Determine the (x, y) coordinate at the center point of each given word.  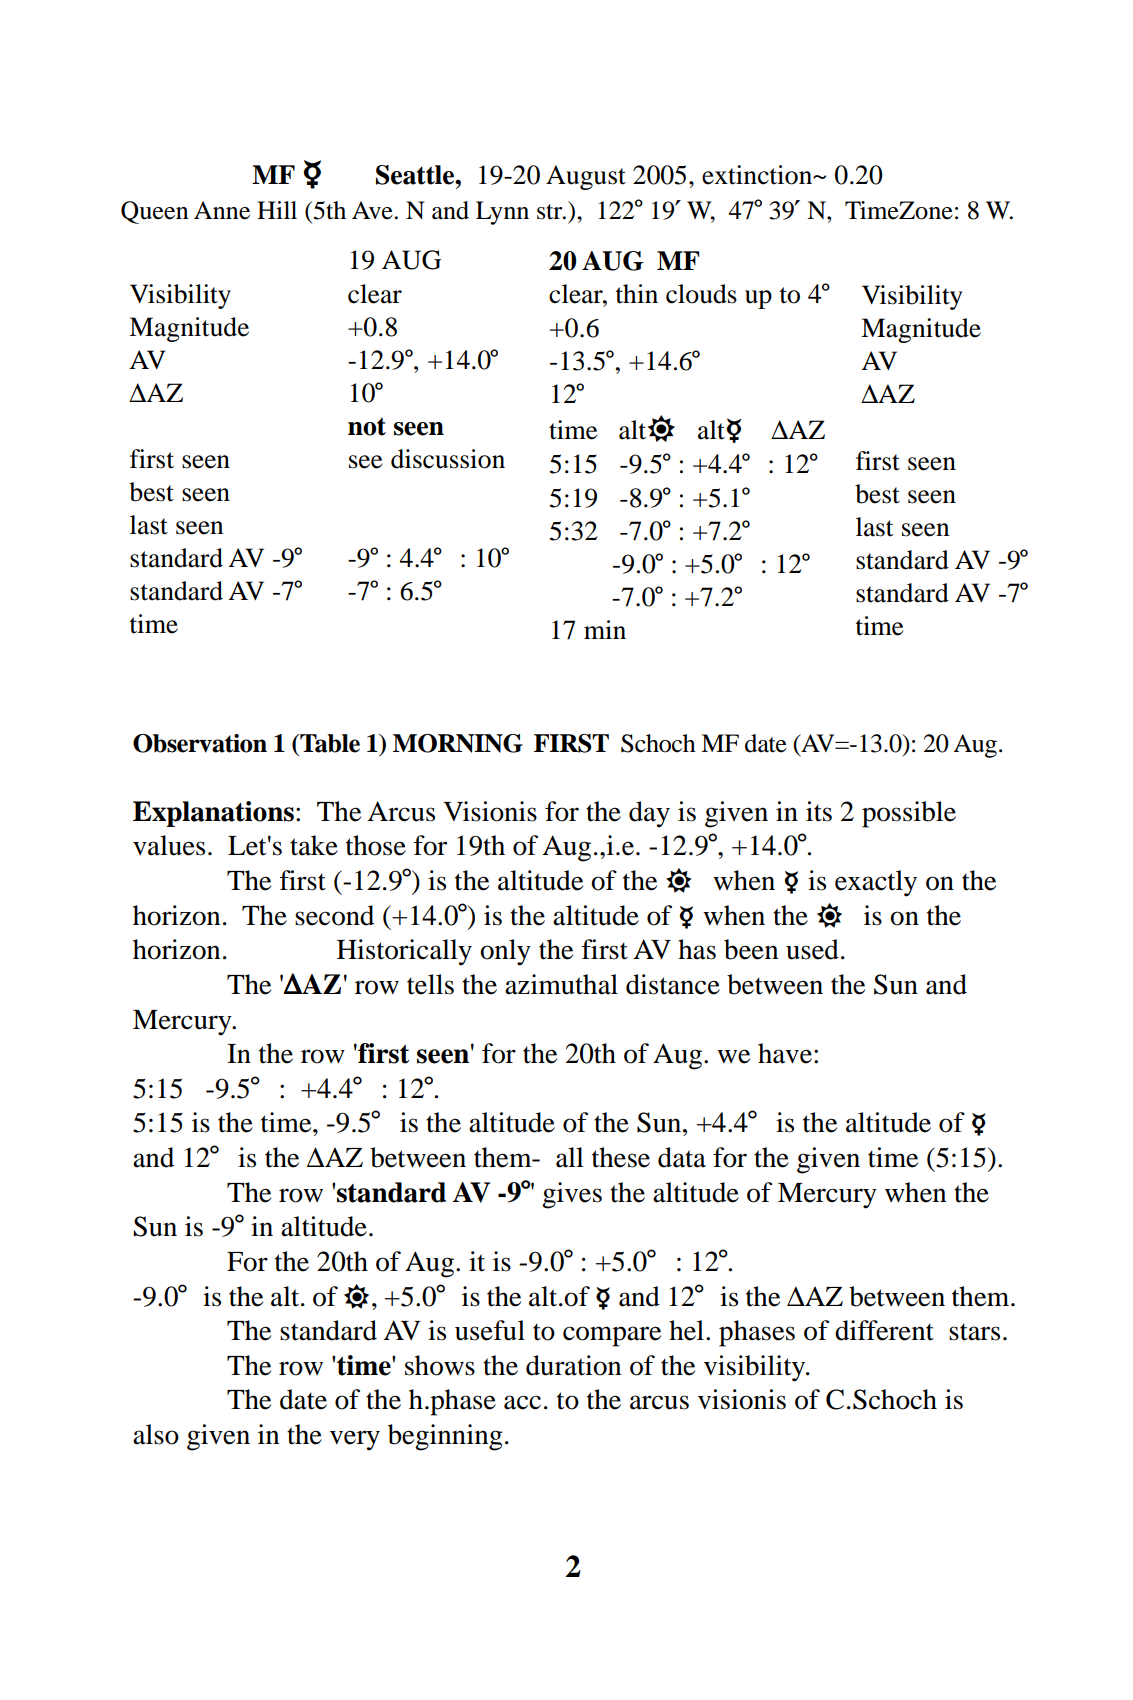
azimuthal (561, 984)
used (812, 949)
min (605, 629)
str (551, 212)
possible (909, 814)
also (156, 1434)
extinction (758, 175)
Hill (277, 210)
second (334, 915)
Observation (200, 743)
